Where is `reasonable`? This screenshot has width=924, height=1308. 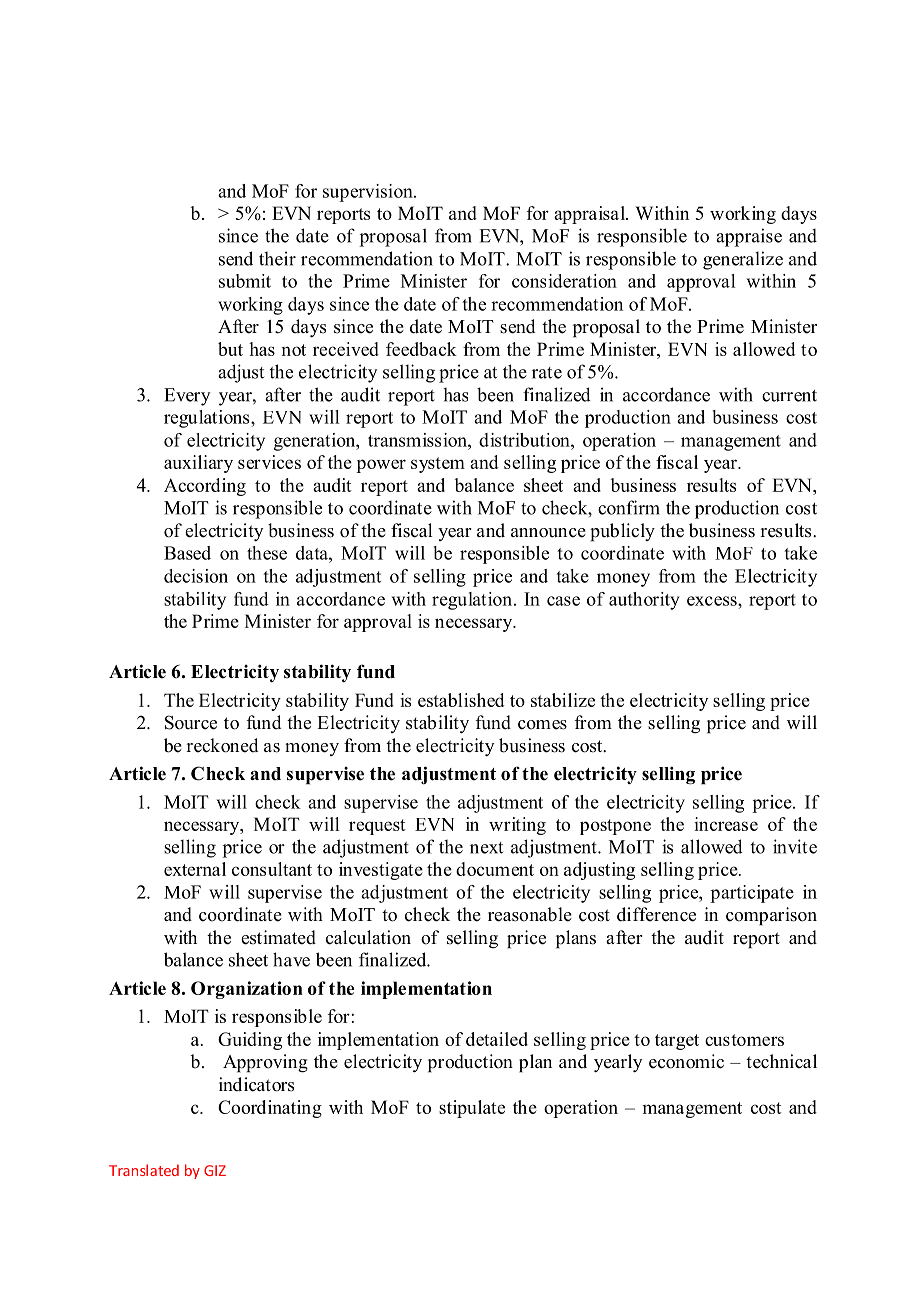
reasonable is located at coordinates (530, 914).
